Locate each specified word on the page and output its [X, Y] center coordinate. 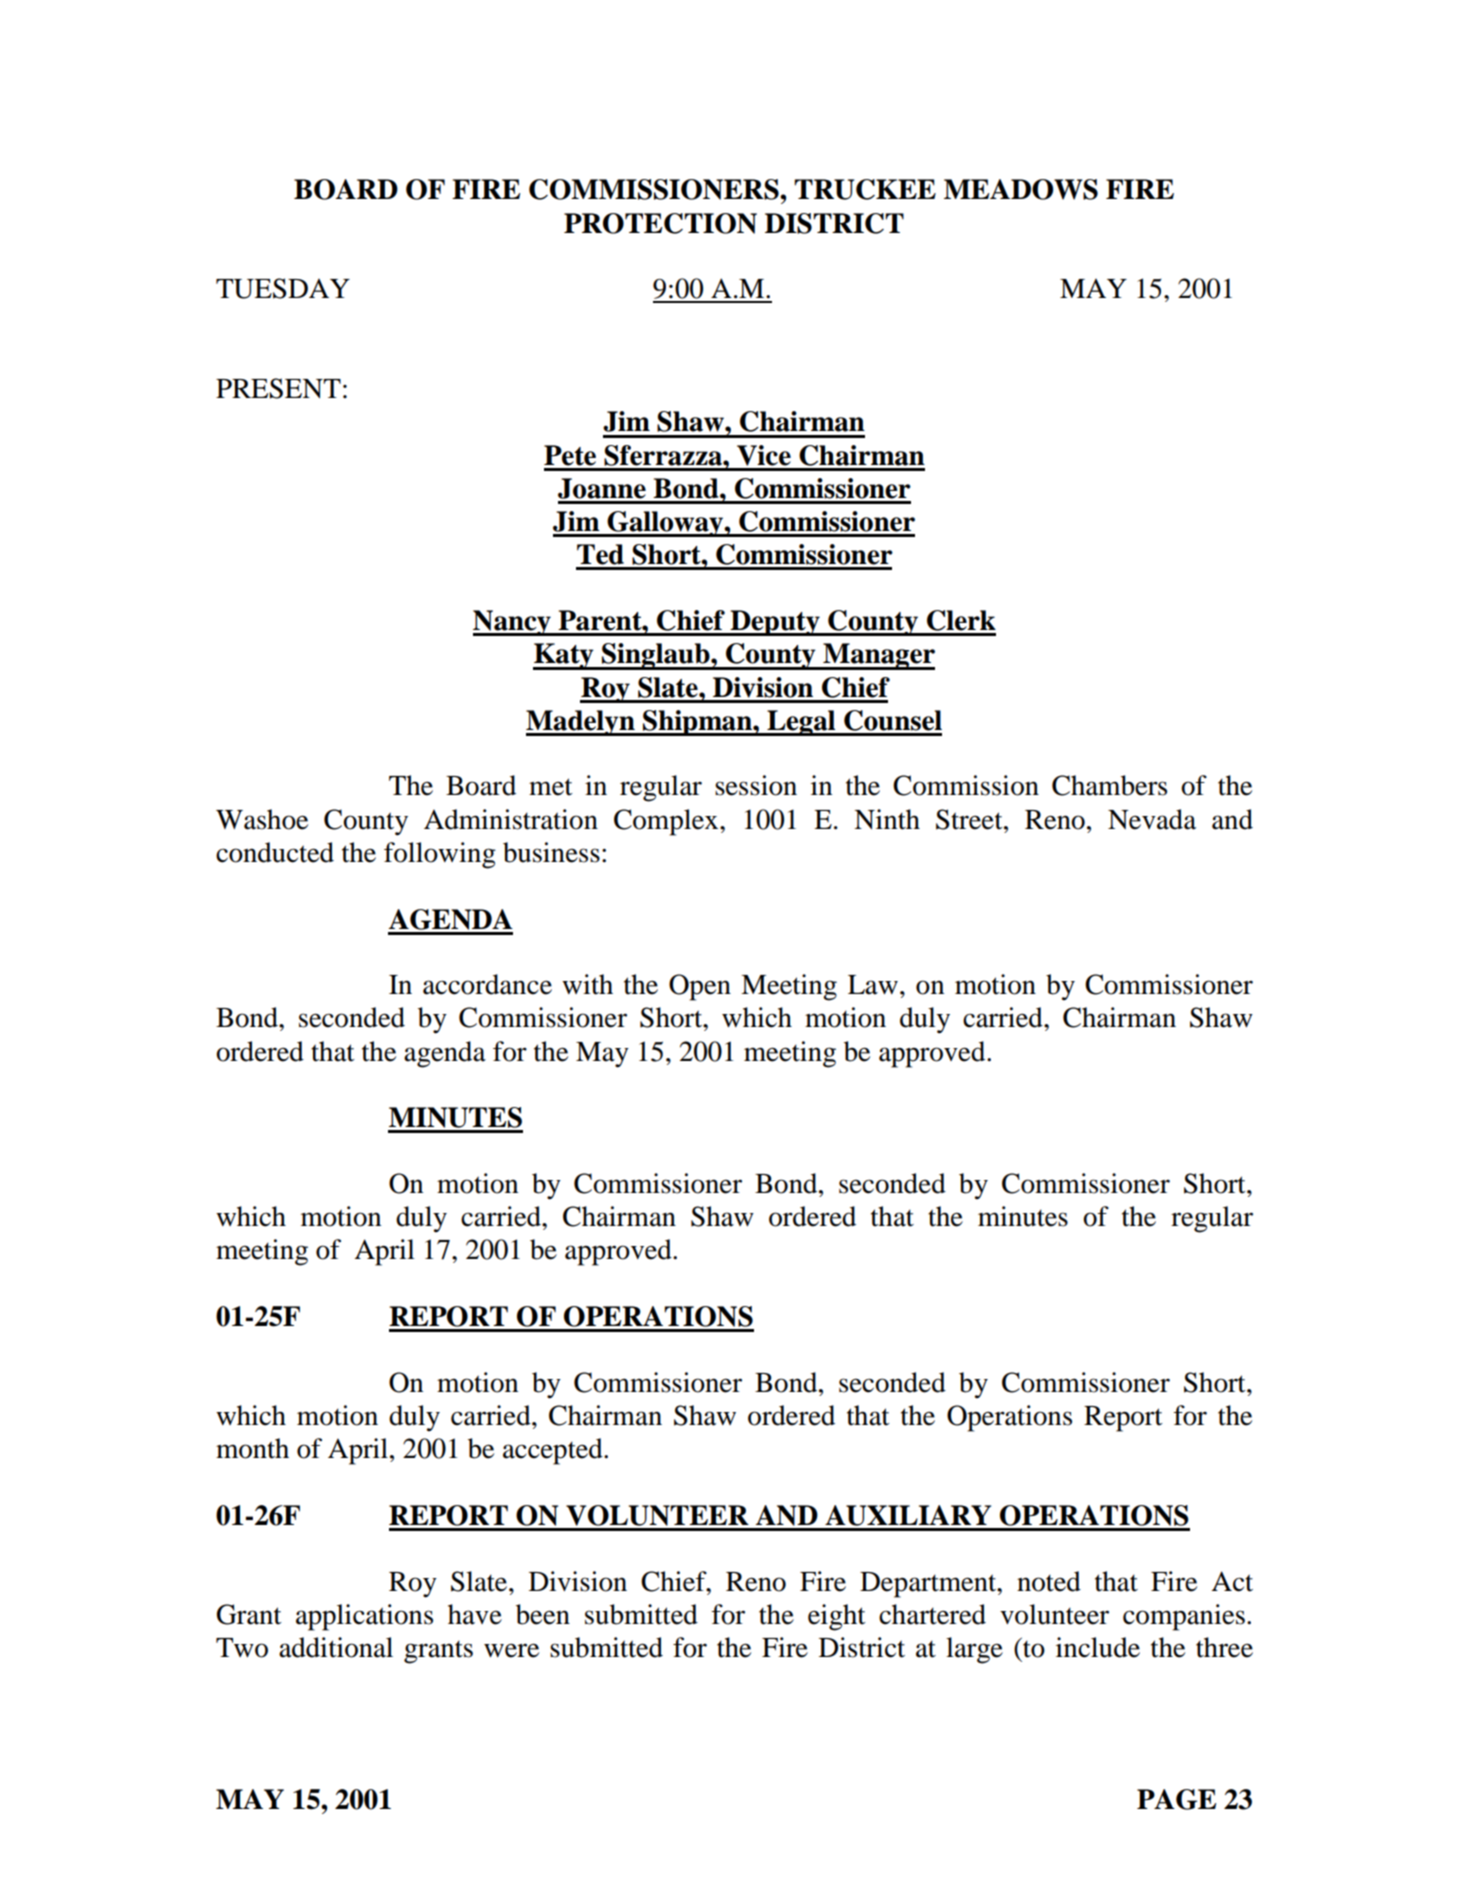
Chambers [1109, 785]
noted [1049, 1581]
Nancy [513, 623]
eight [837, 1617]
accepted [554, 1451]
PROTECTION [660, 223]
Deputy [775, 623]
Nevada [1152, 819]
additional [336, 1647]
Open [700, 987]
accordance [487, 984]
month [252, 1448]
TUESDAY [283, 288]
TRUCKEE [865, 189]
